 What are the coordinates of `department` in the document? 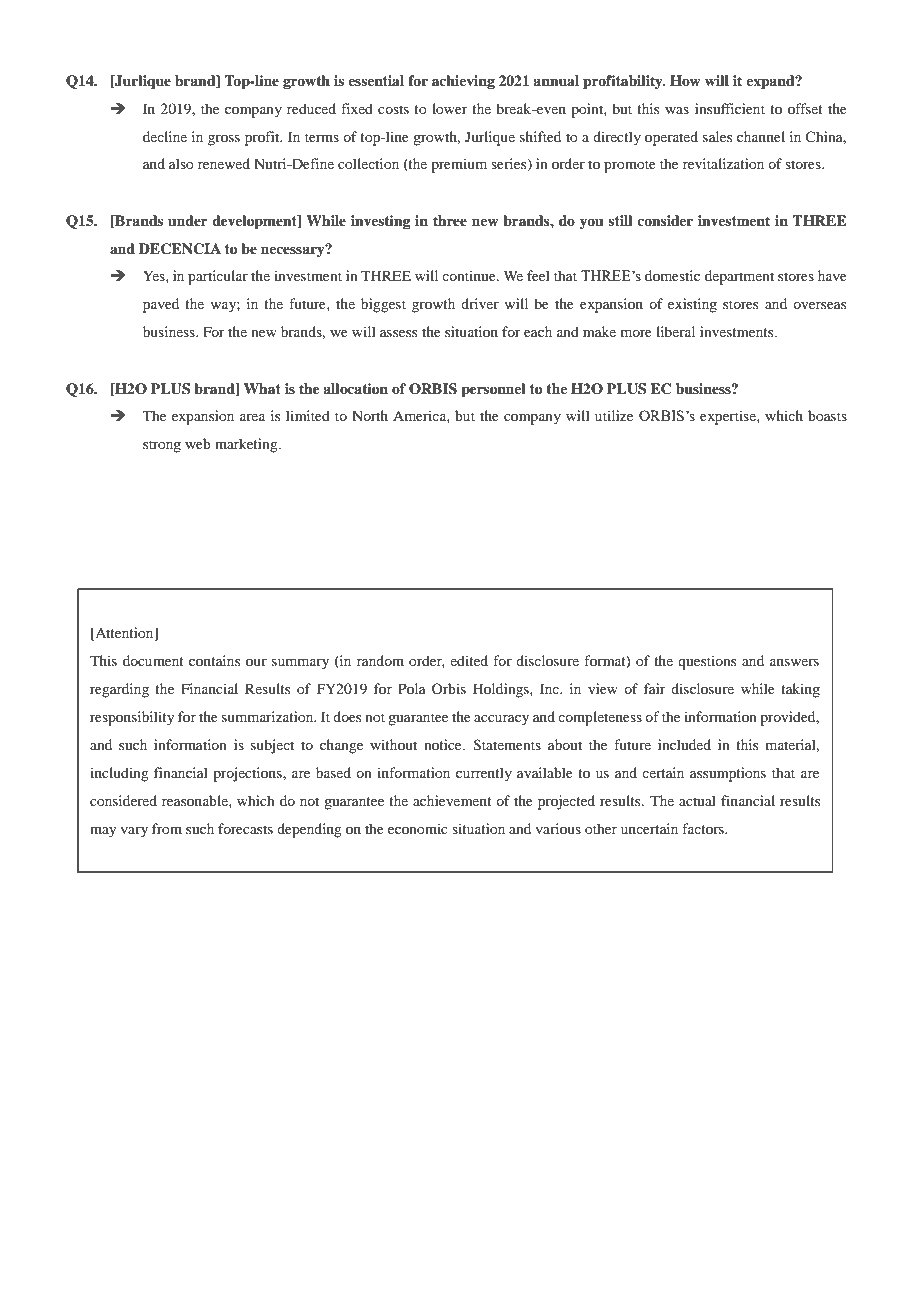 It's located at (739, 277).
